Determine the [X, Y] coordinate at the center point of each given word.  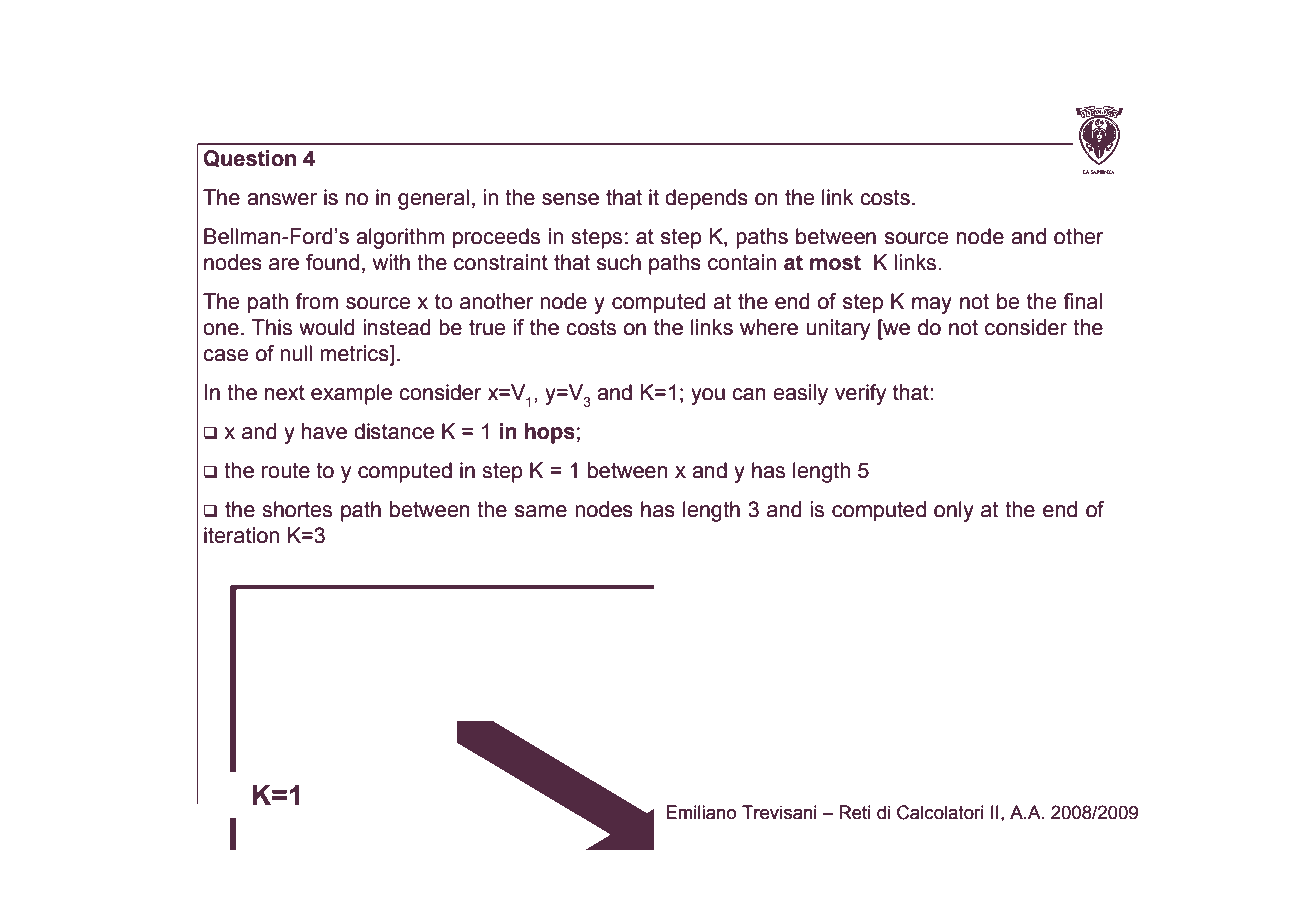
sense [570, 199]
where [769, 327]
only [954, 511]
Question [250, 159]
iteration [241, 535]
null [296, 353]
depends [706, 199]
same [541, 511]
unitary [838, 329]
